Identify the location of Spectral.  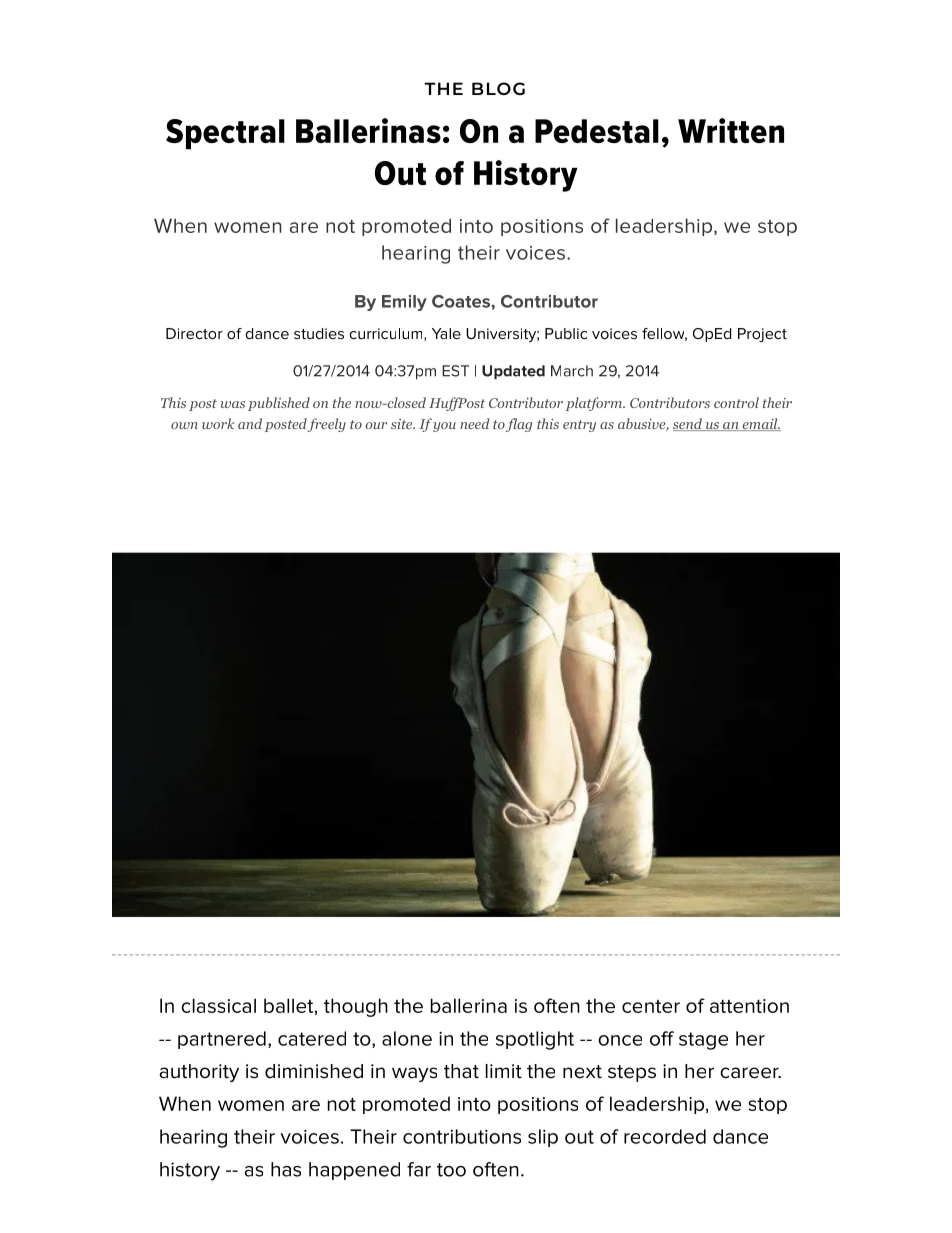
(225, 134).
